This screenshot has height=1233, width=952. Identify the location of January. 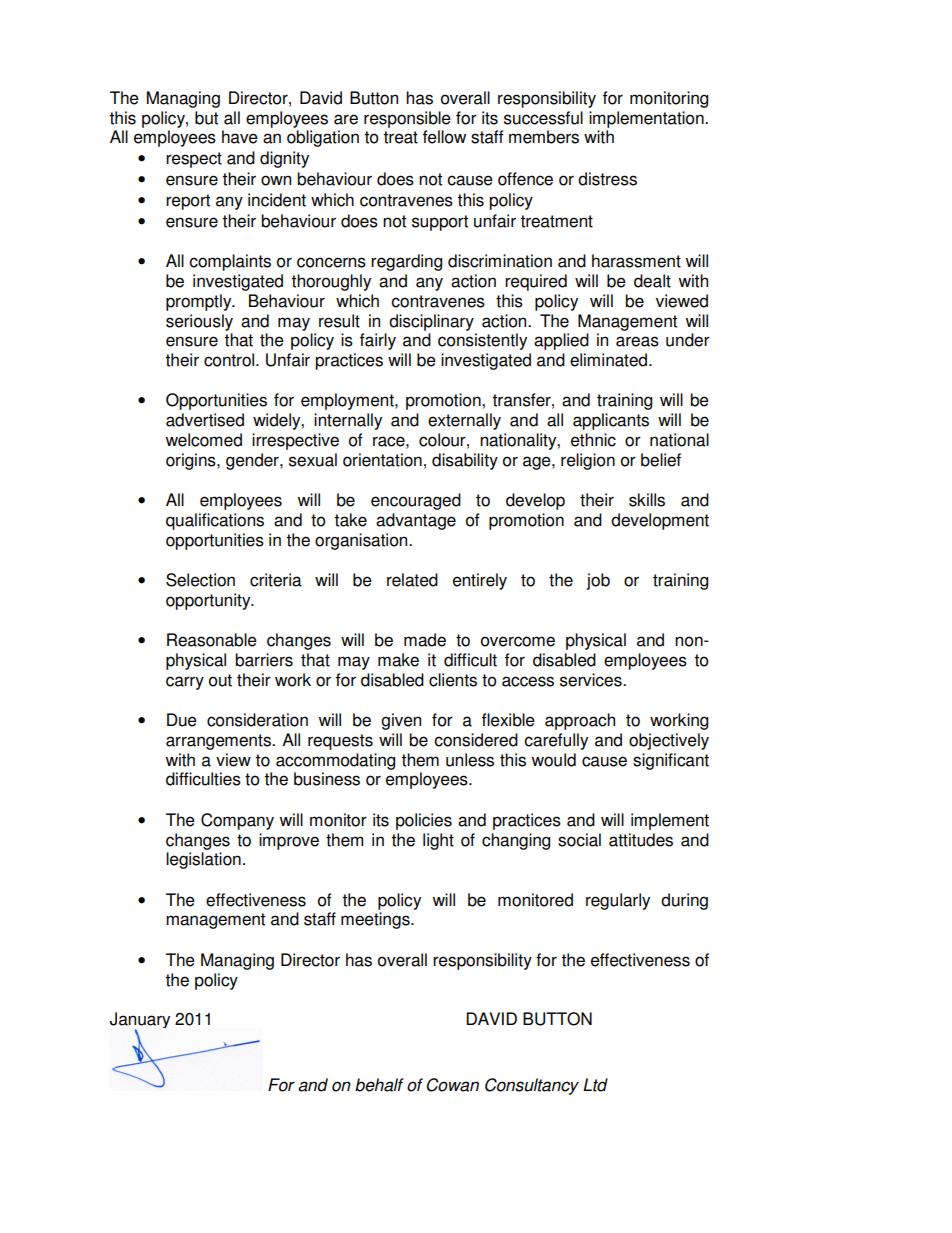
(140, 1021).
